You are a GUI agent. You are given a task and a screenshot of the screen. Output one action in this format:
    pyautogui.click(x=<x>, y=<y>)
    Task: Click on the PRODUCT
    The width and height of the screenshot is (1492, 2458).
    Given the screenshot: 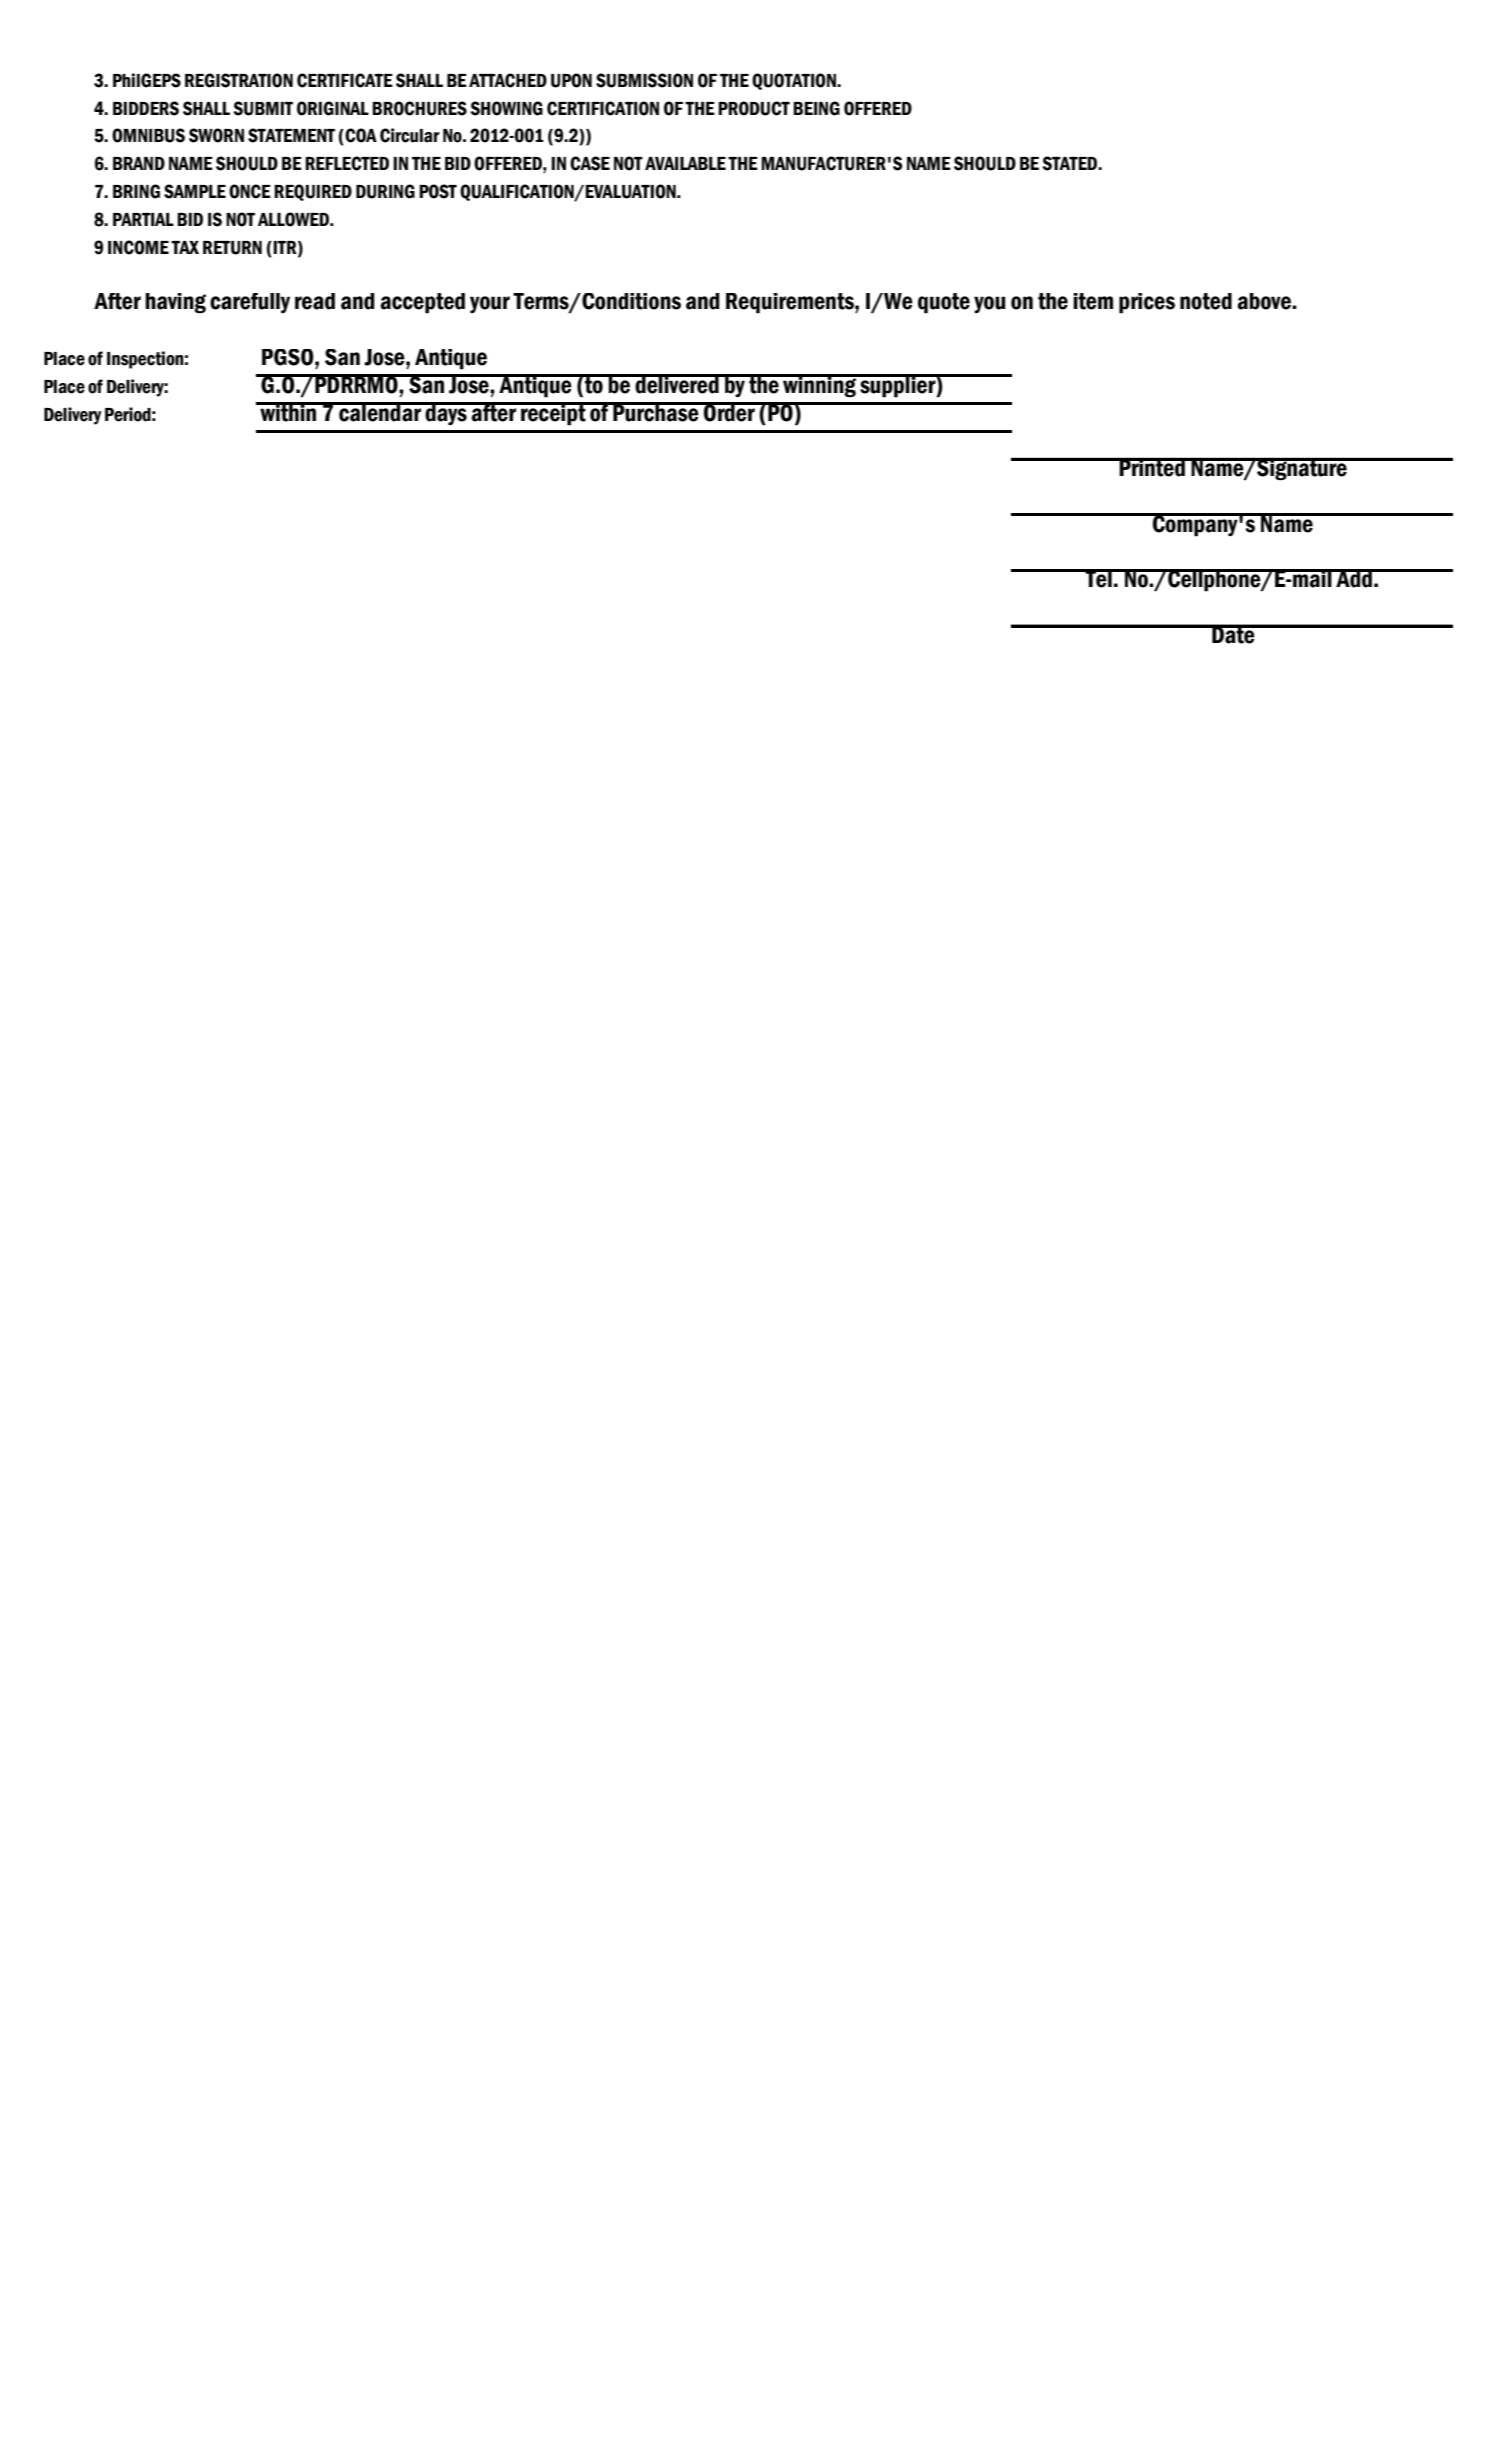 What is the action you would take?
    pyautogui.click(x=754, y=108)
